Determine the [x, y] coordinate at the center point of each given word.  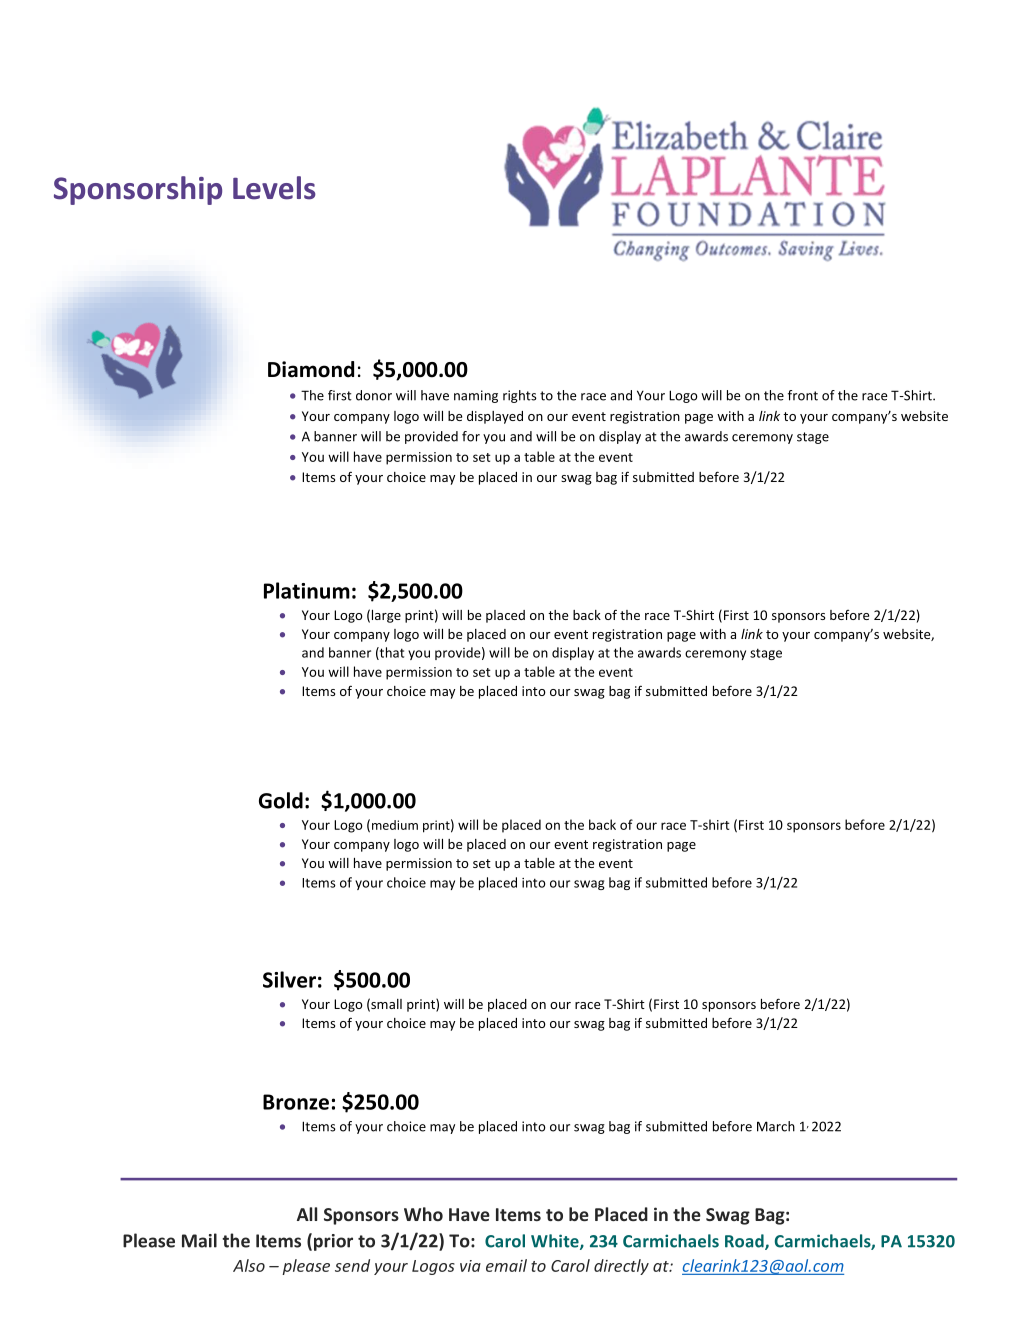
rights [520, 396]
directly [621, 1267]
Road [745, 1242]
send [352, 1265]
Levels [274, 188]
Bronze [296, 1102]
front [803, 395]
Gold [281, 800]
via [470, 1266]
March [776, 1126]
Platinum [307, 590]
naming [476, 396]
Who [423, 1214]
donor [374, 395]
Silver [289, 979]
